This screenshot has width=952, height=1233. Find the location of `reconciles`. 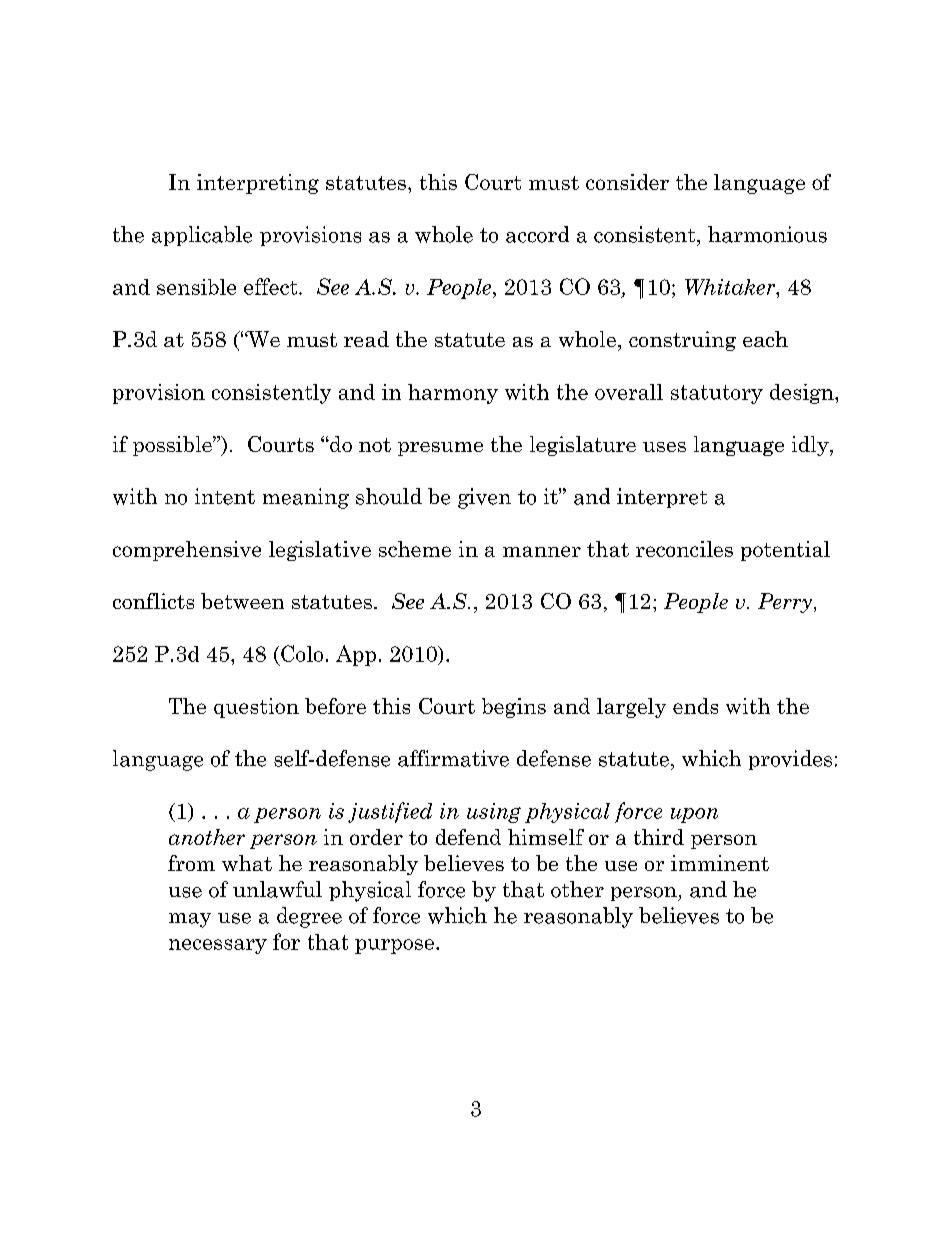

reconciles is located at coordinates (684, 549).
